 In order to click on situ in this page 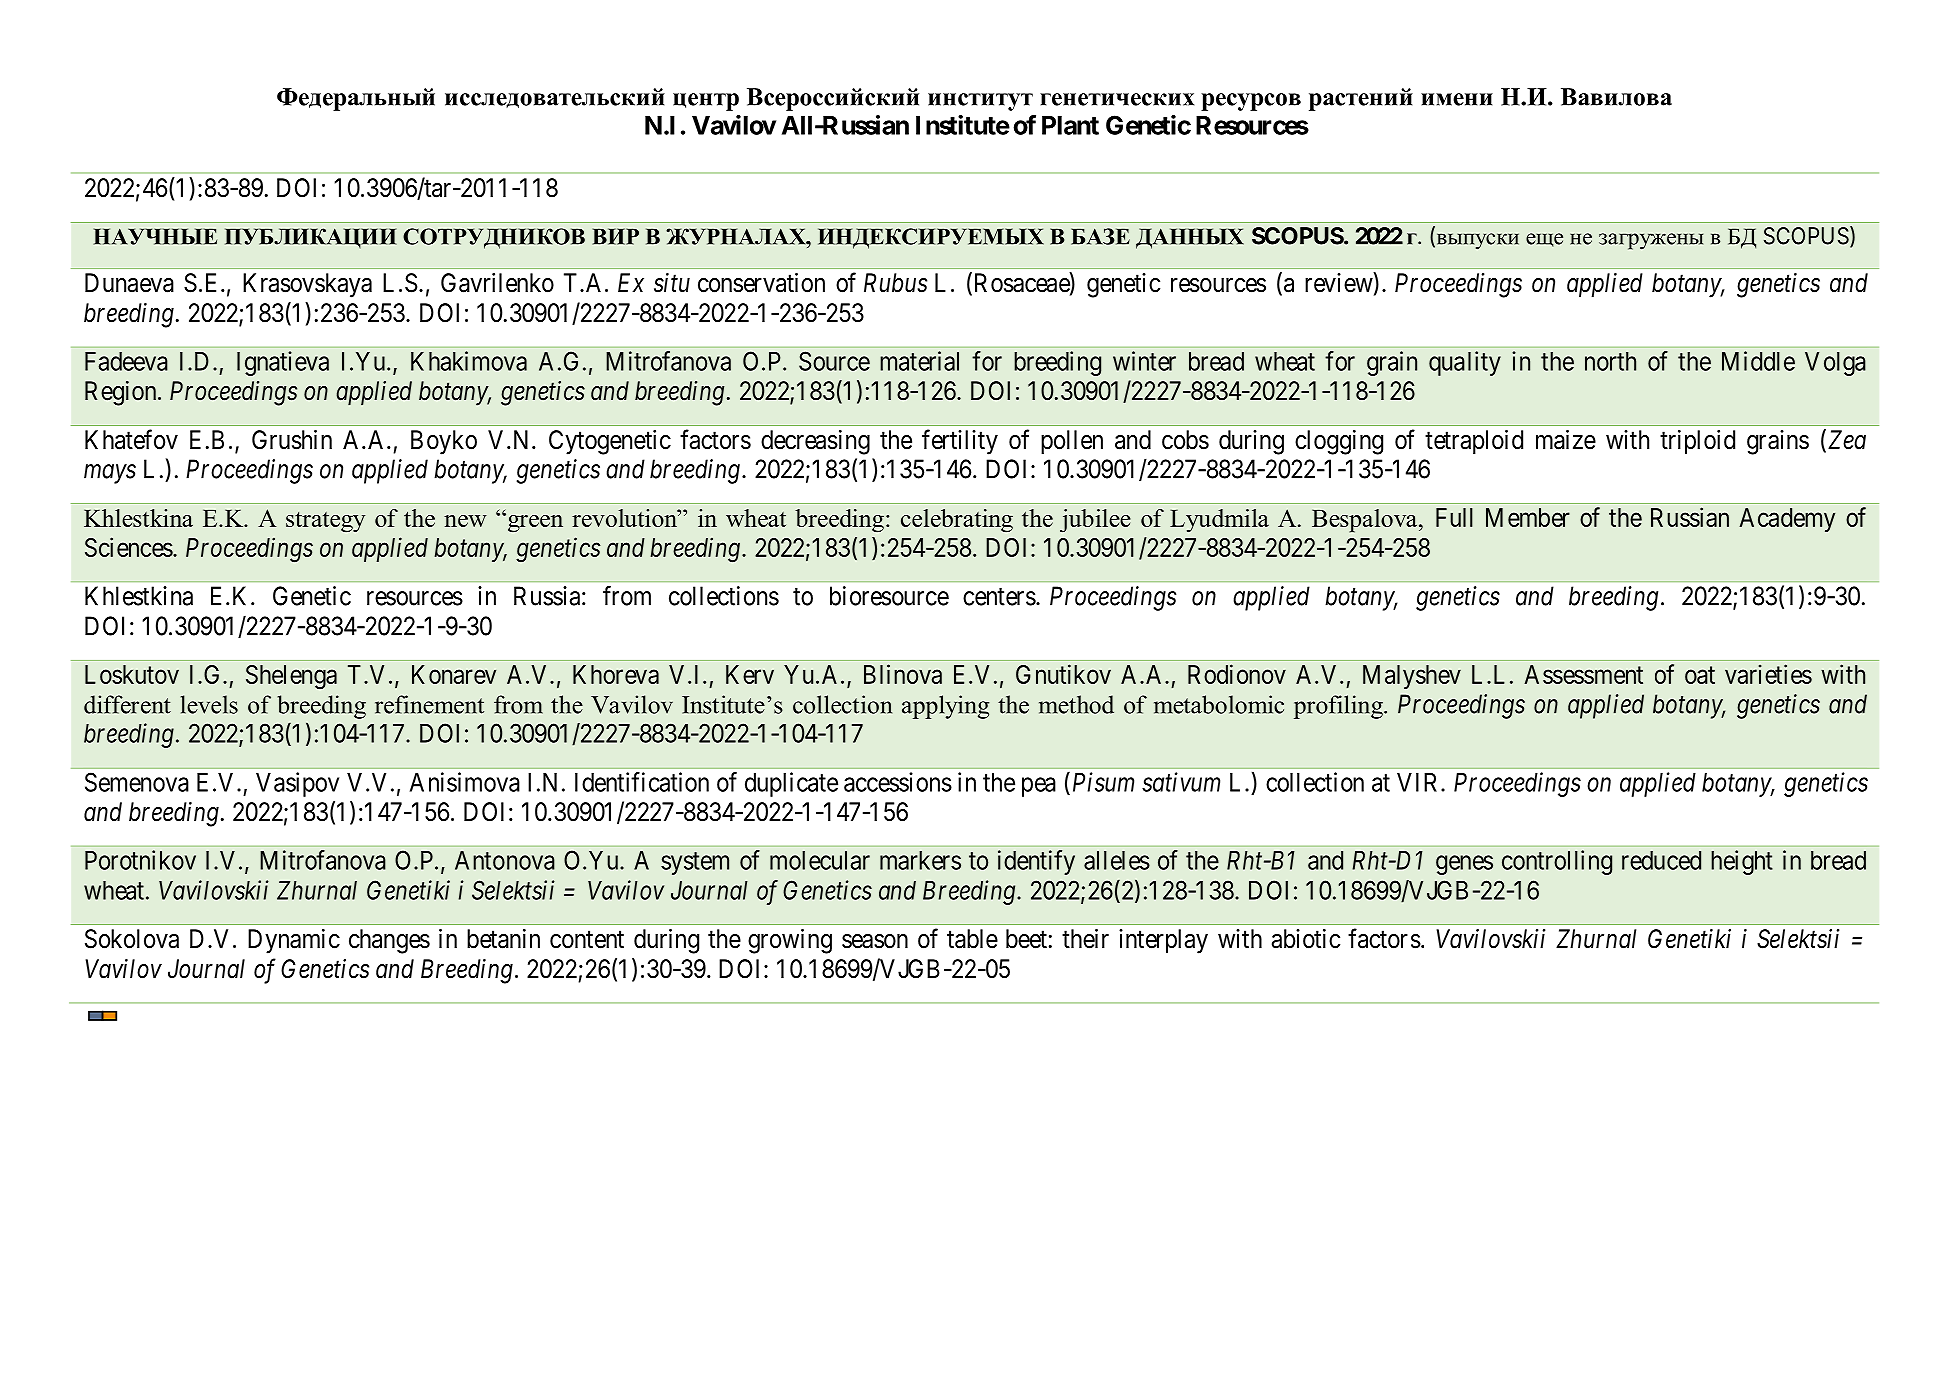, I will do `click(672, 283)`.
